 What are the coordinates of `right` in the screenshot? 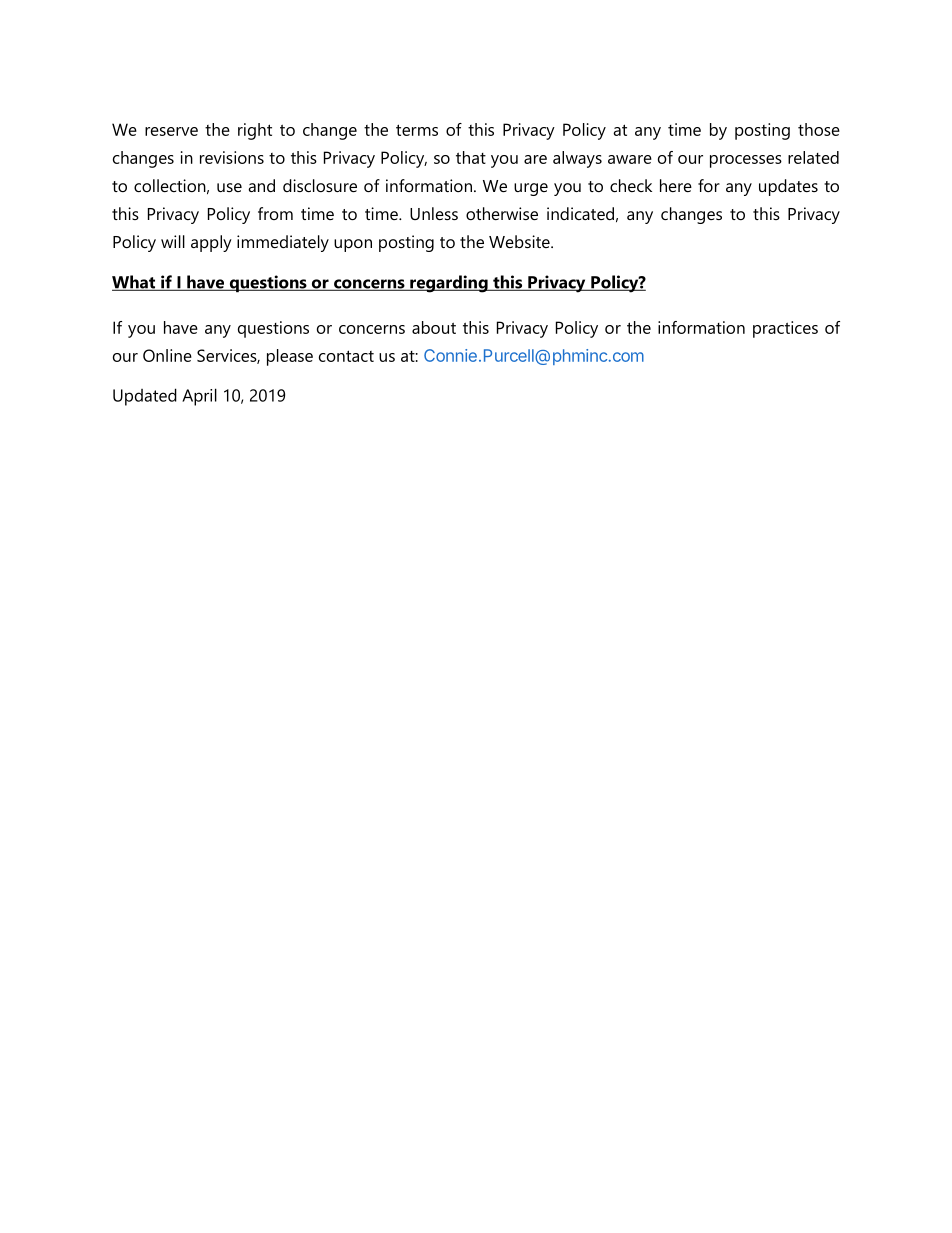 It's located at (255, 131).
